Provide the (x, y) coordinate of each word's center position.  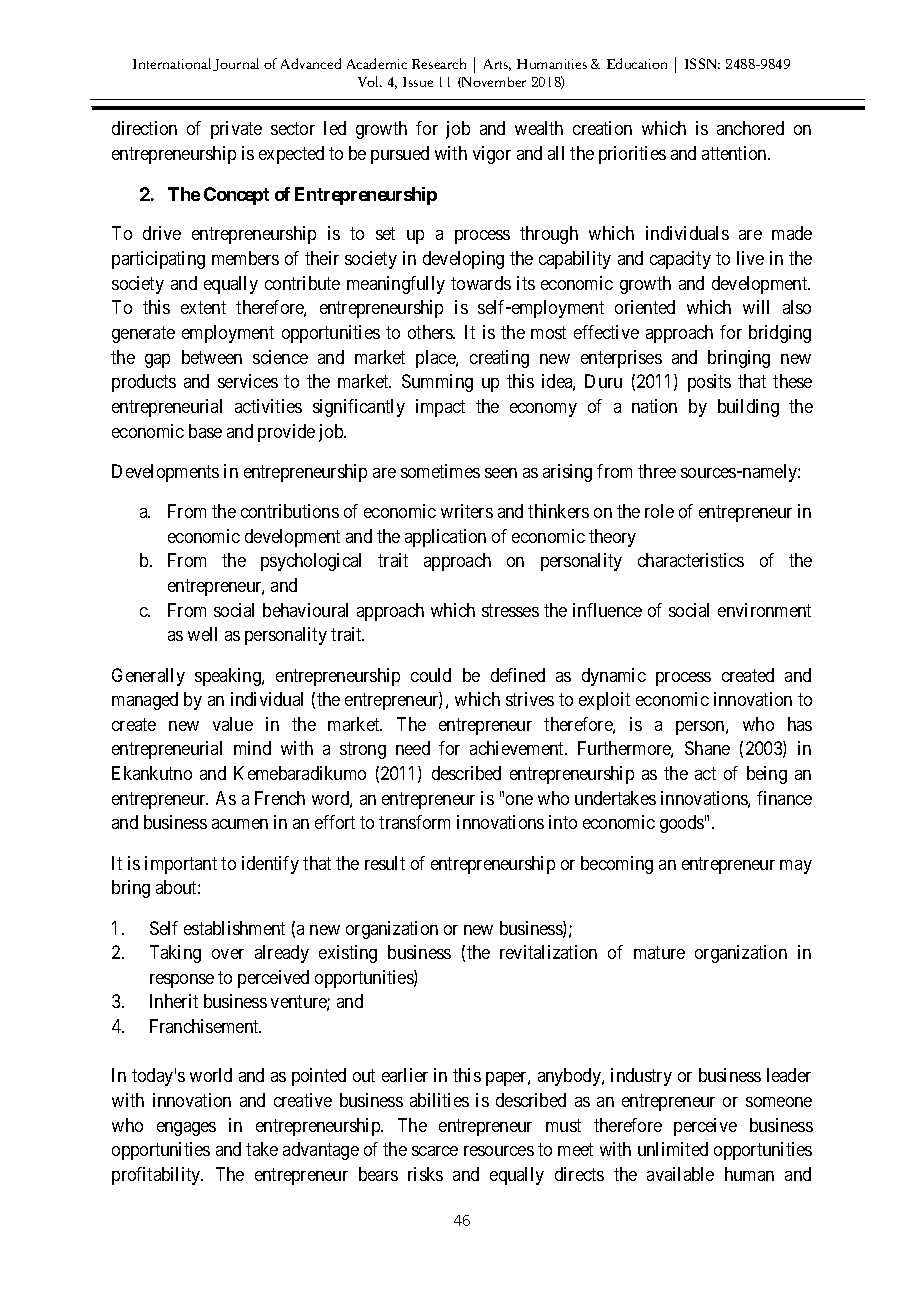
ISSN (702, 63)
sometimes (440, 471)
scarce (435, 1151)
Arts (497, 65)
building (748, 408)
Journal (236, 64)
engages (186, 1129)
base (205, 431)
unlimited (673, 1149)
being (767, 775)
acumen (240, 824)
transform (414, 822)
